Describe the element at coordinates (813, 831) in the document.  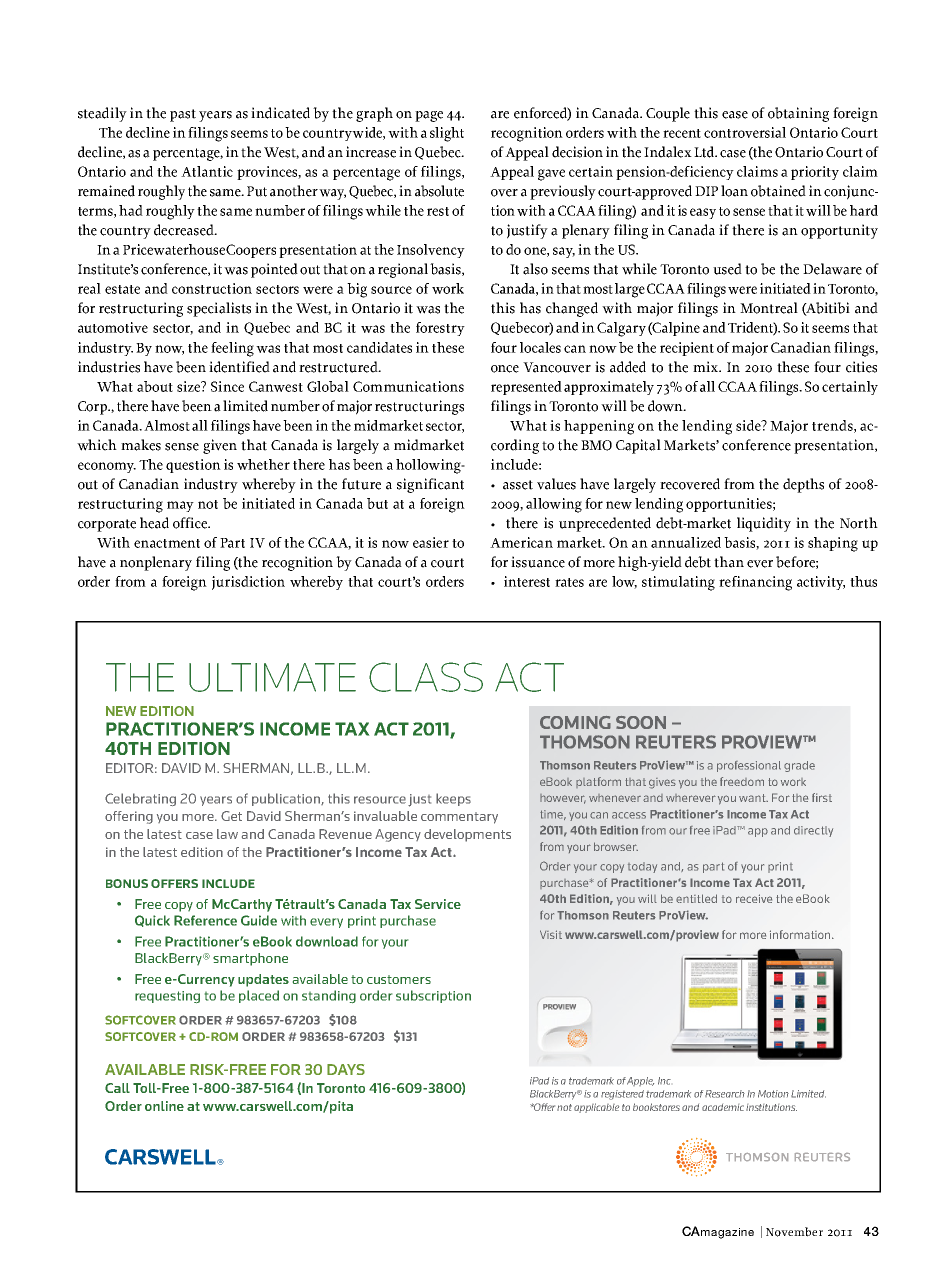
I see `directly` at that location.
